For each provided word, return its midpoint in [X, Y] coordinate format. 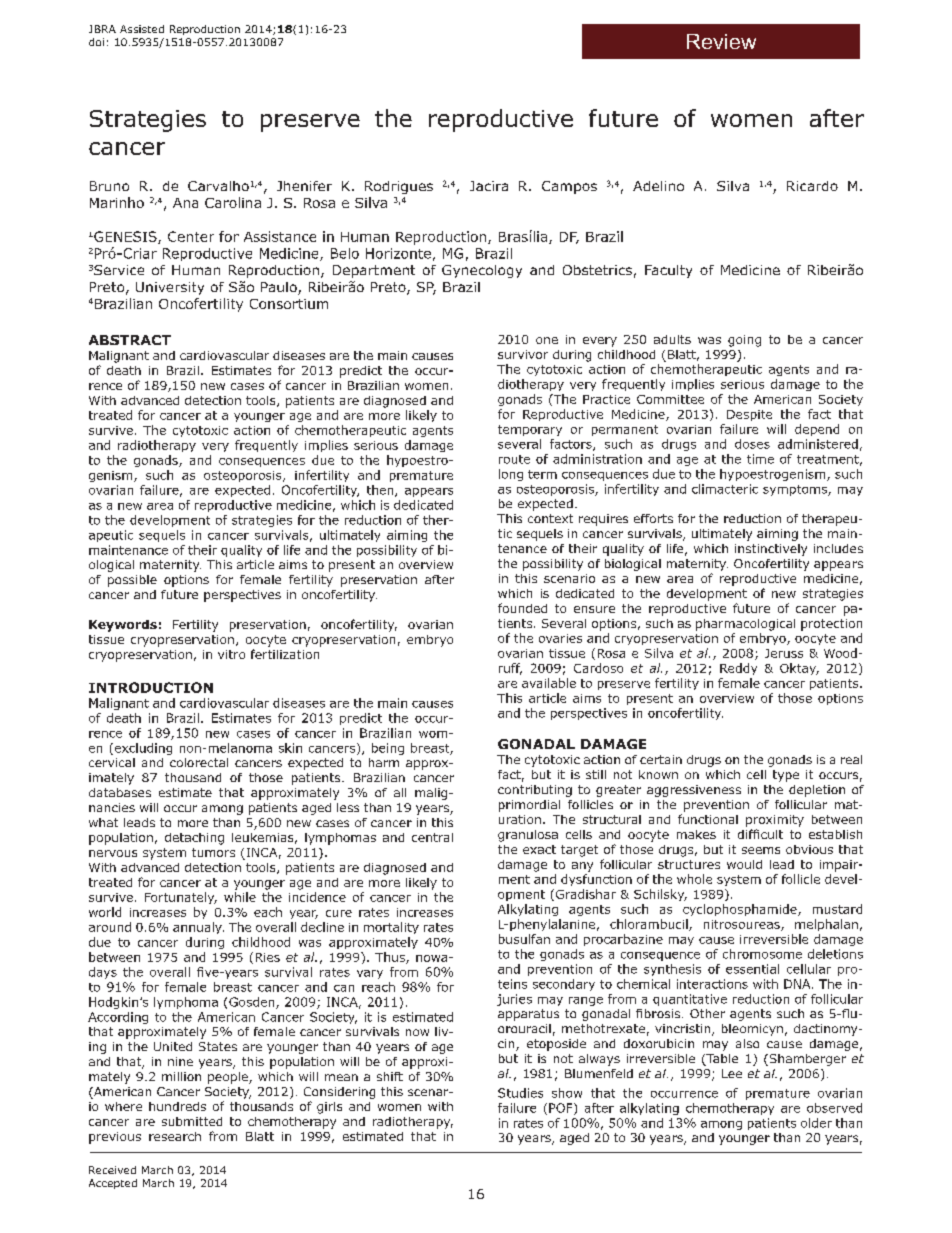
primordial [529, 806]
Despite [749, 415]
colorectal [199, 762]
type [786, 776]
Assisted [142, 29]
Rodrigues [399, 187]
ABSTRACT [130, 340]
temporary [530, 430]
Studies [520, 1093]
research [175, 1136]
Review [721, 41]
